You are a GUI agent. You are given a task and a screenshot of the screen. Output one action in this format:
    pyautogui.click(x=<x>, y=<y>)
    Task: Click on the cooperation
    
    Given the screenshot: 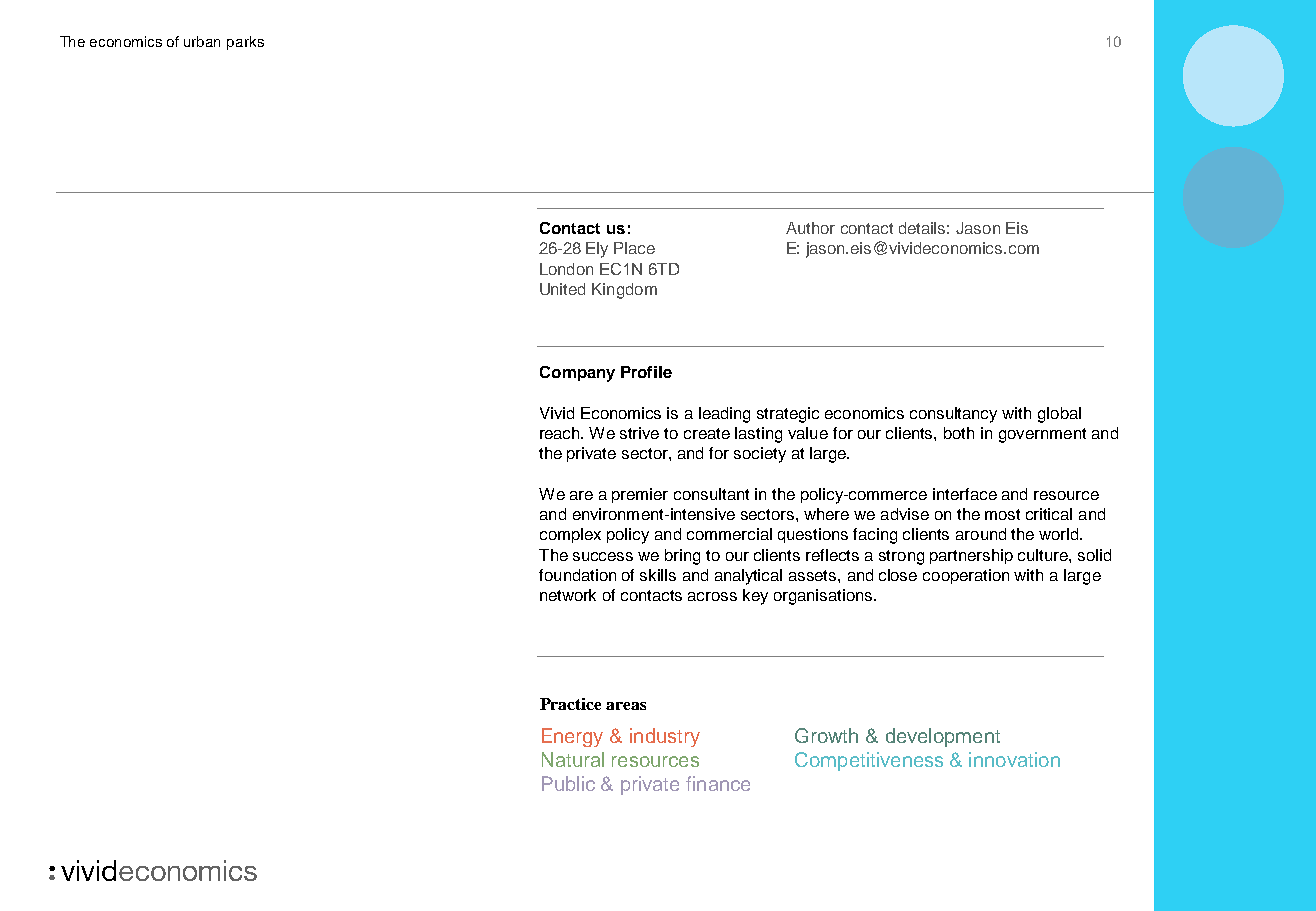 What is the action you would take?
    pyautogui.click(x=966, y=576)
